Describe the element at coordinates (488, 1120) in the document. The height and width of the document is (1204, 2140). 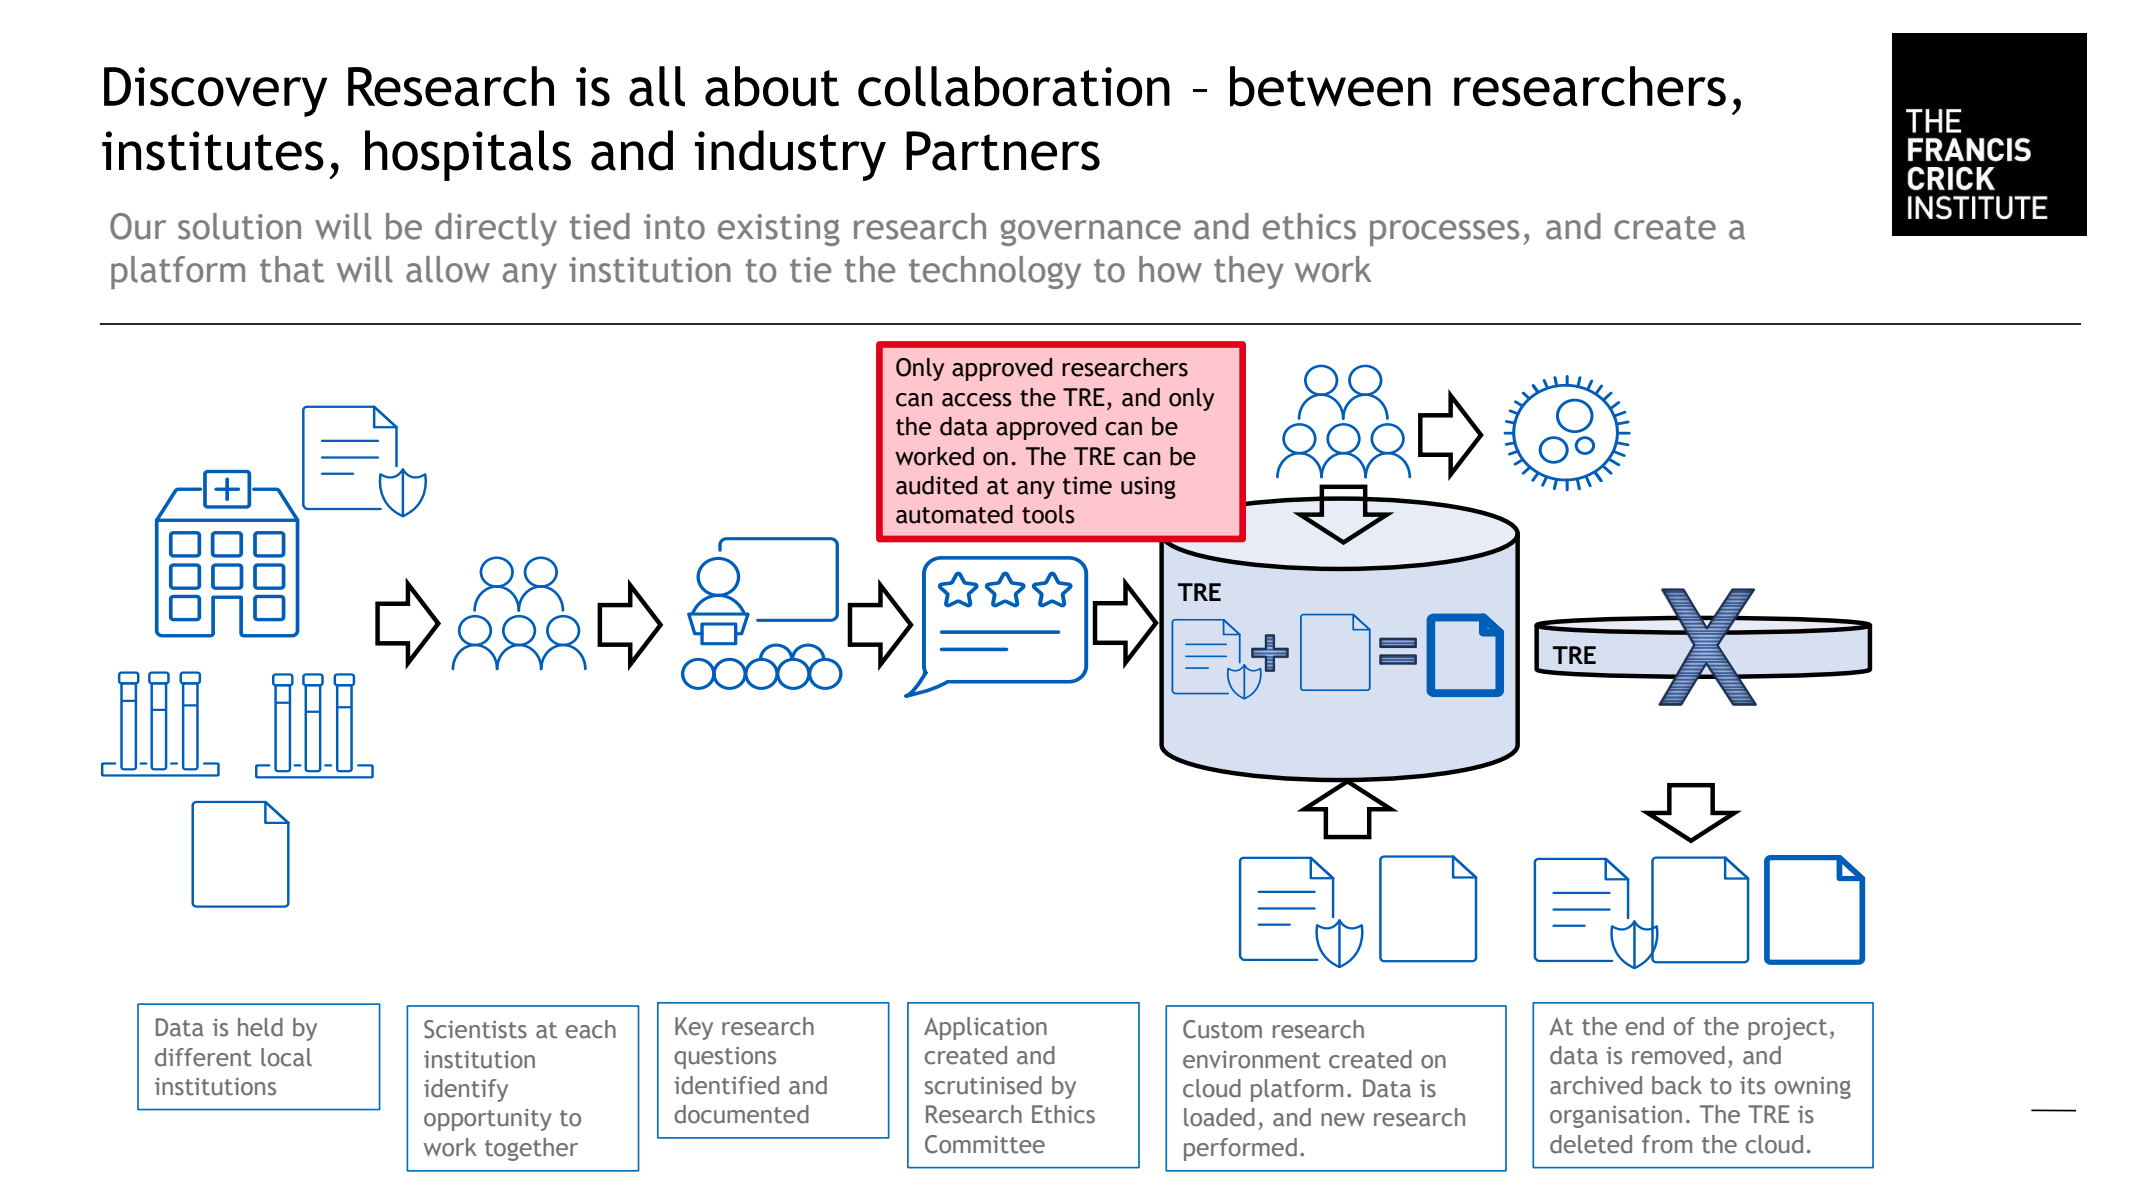
I see `opportunity` at that location.
